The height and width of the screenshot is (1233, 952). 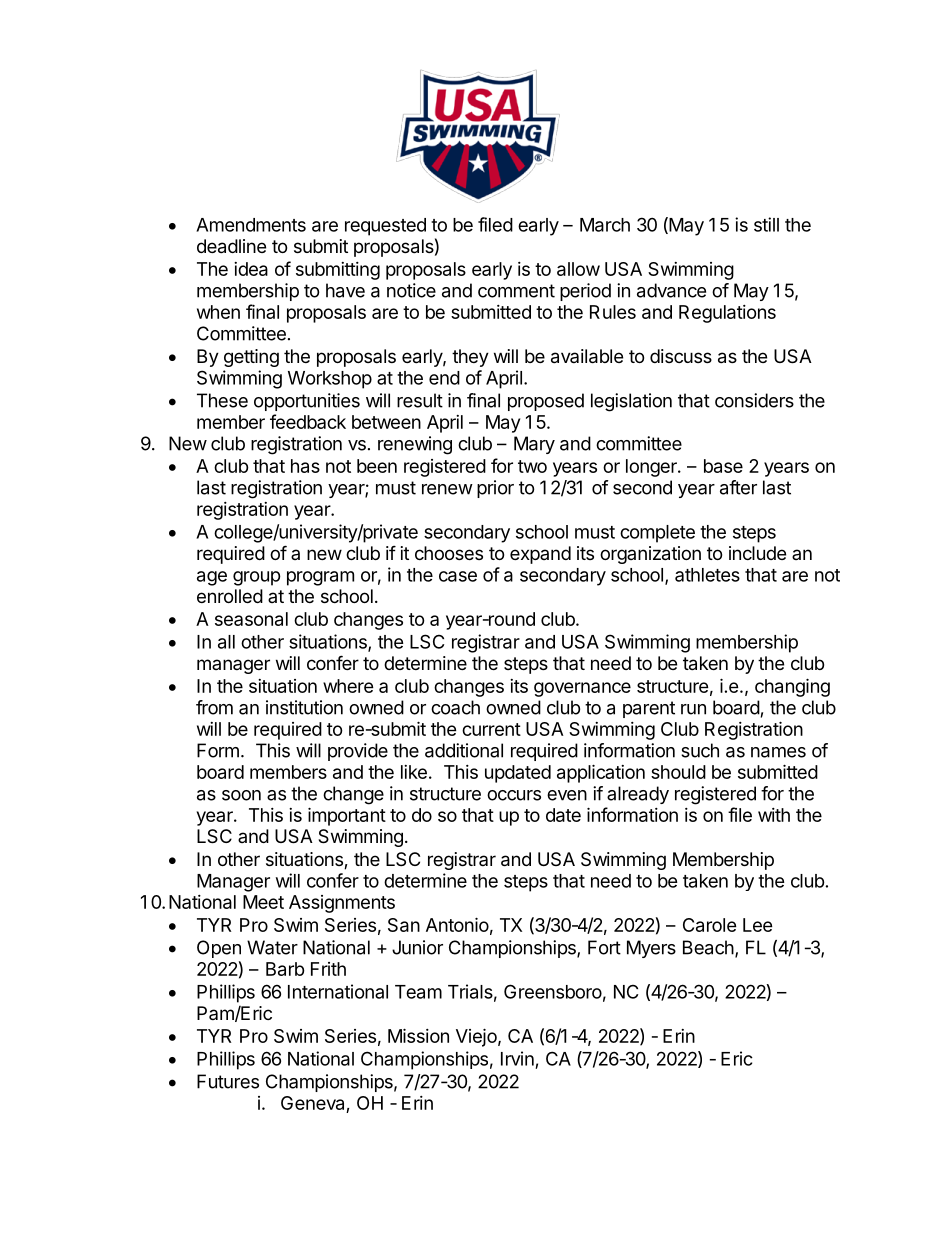 I want to click on idea, so click(x=251, y=269).
